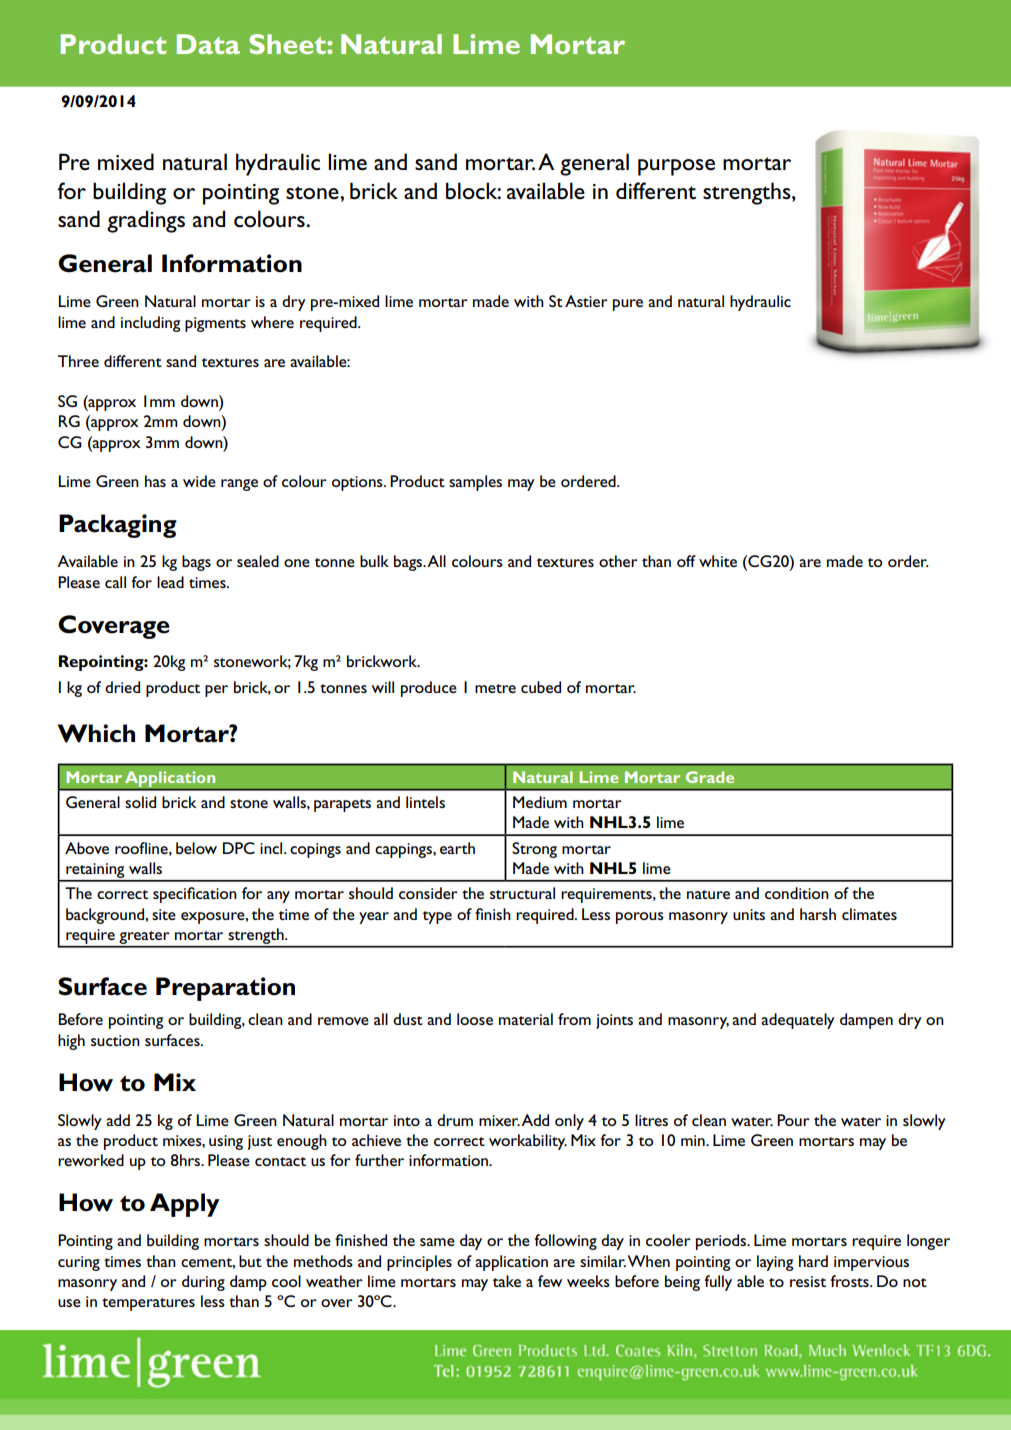  Describe the element at coordinates (203, 1283) in the page. I see `during` at that location.
